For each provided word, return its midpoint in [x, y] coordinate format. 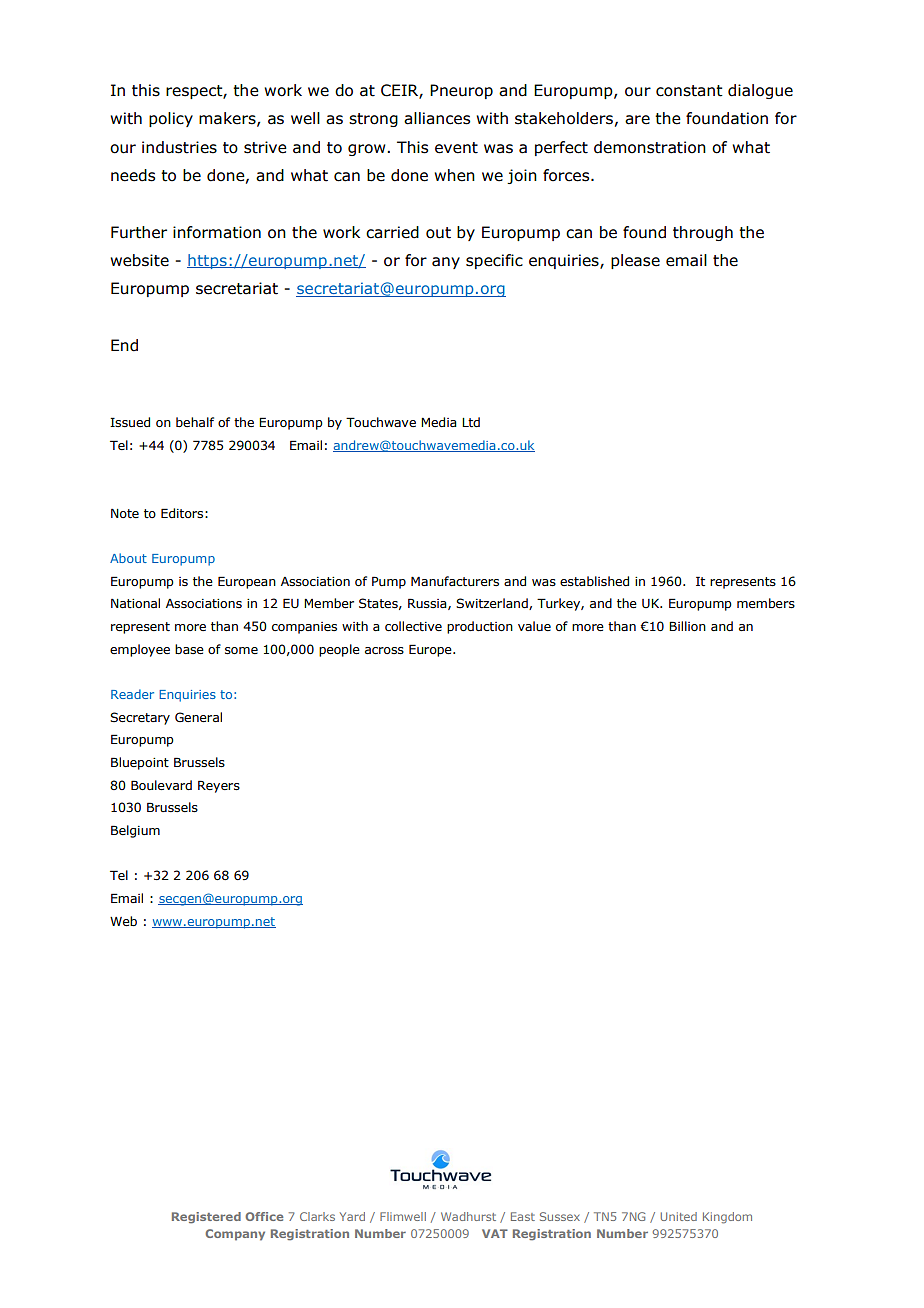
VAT [495, 1233]
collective [413, 626]
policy [171, 119]
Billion [687, 626]
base [189, 649]
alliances [437, 118]
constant [689, 91]
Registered [206, 1218]
